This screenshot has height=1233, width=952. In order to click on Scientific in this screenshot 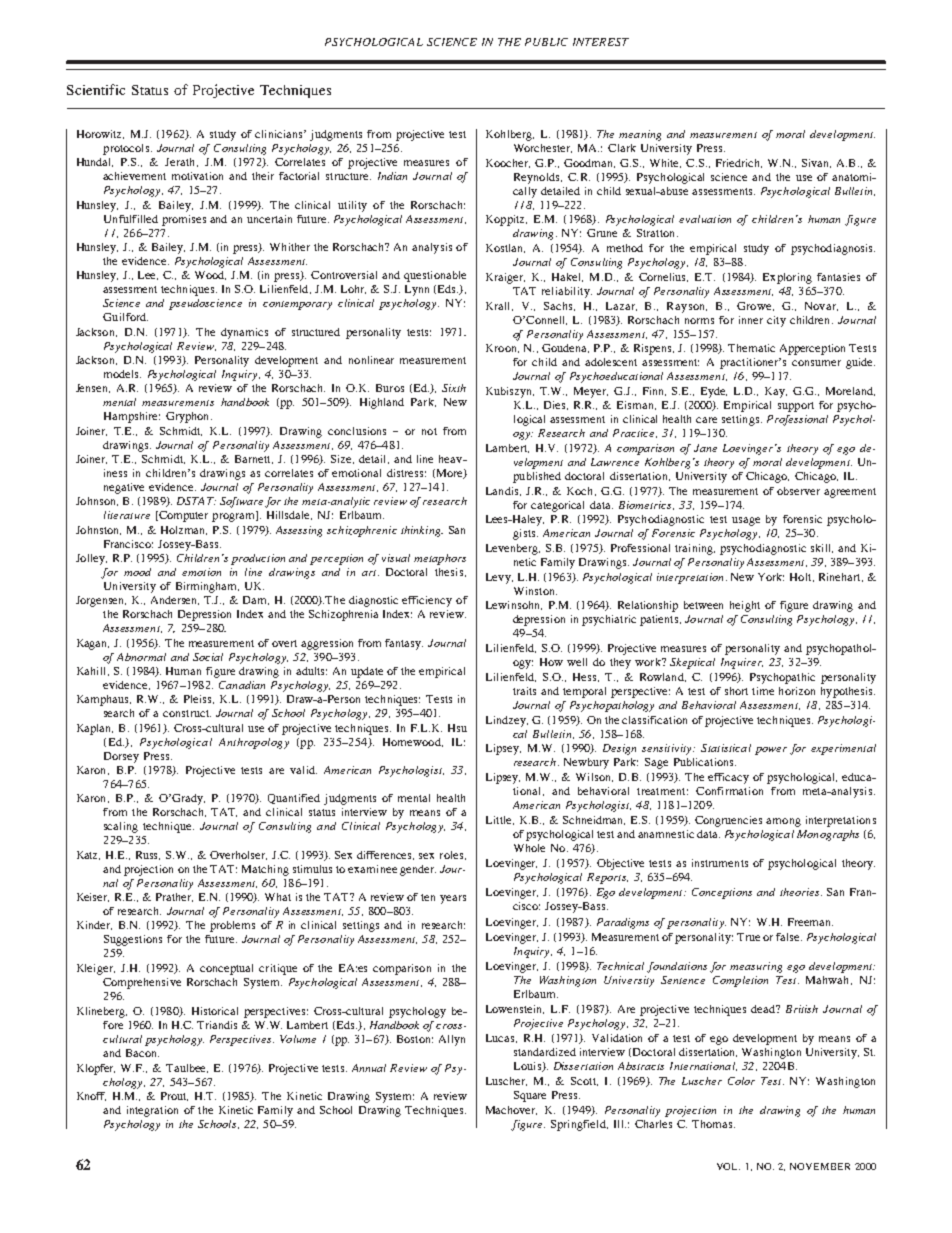, I will do `click(96, 89)`.
